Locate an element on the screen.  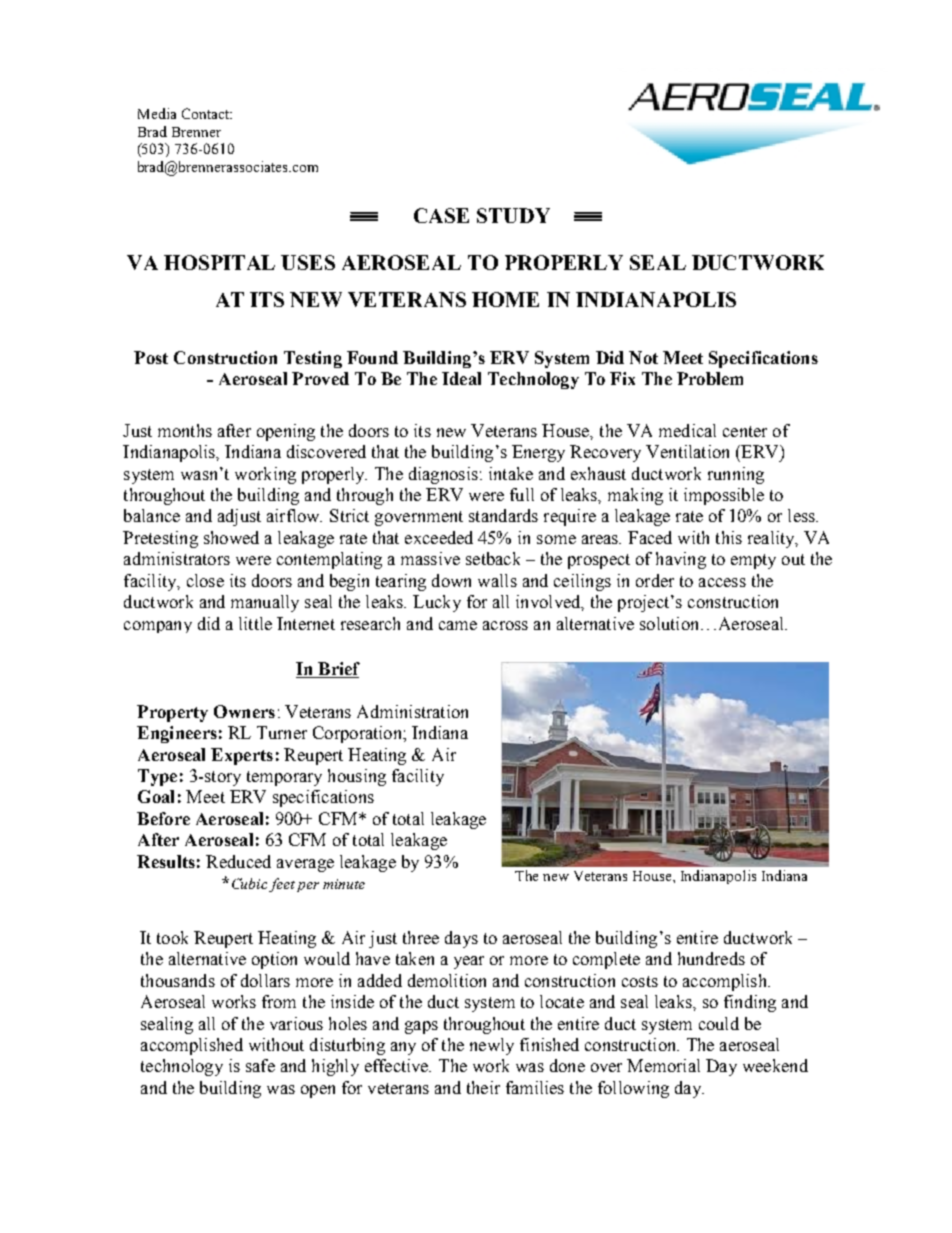
intake is located at coordinates (511, 473).
